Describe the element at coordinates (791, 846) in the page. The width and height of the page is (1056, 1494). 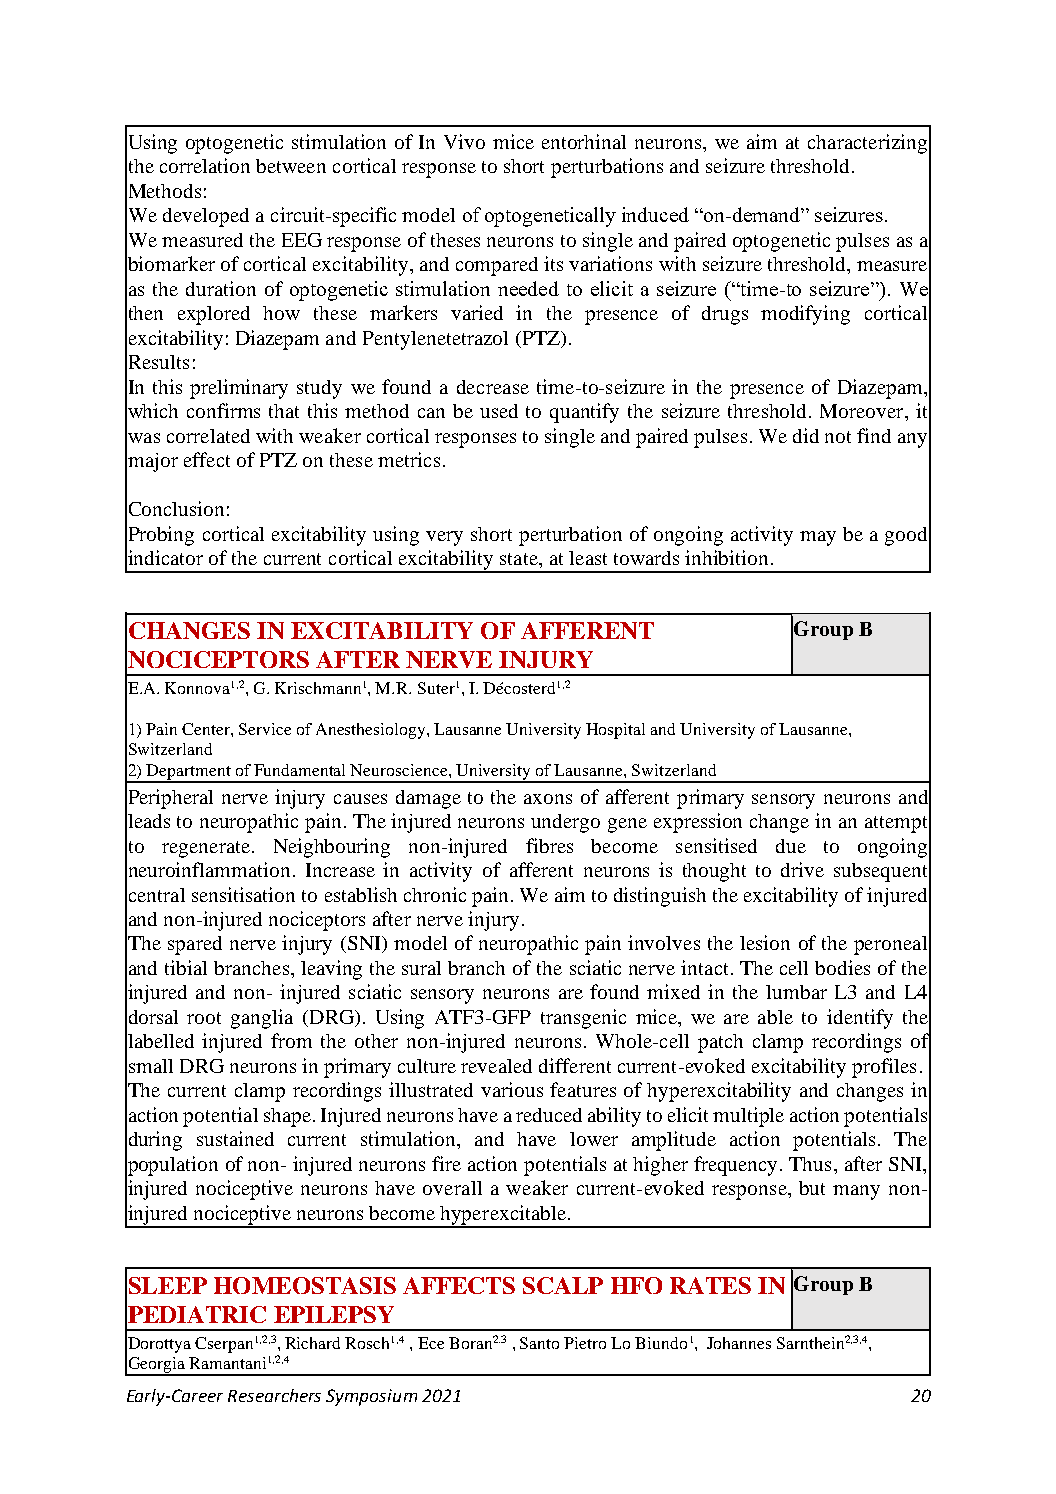
I see `due` at that location.
